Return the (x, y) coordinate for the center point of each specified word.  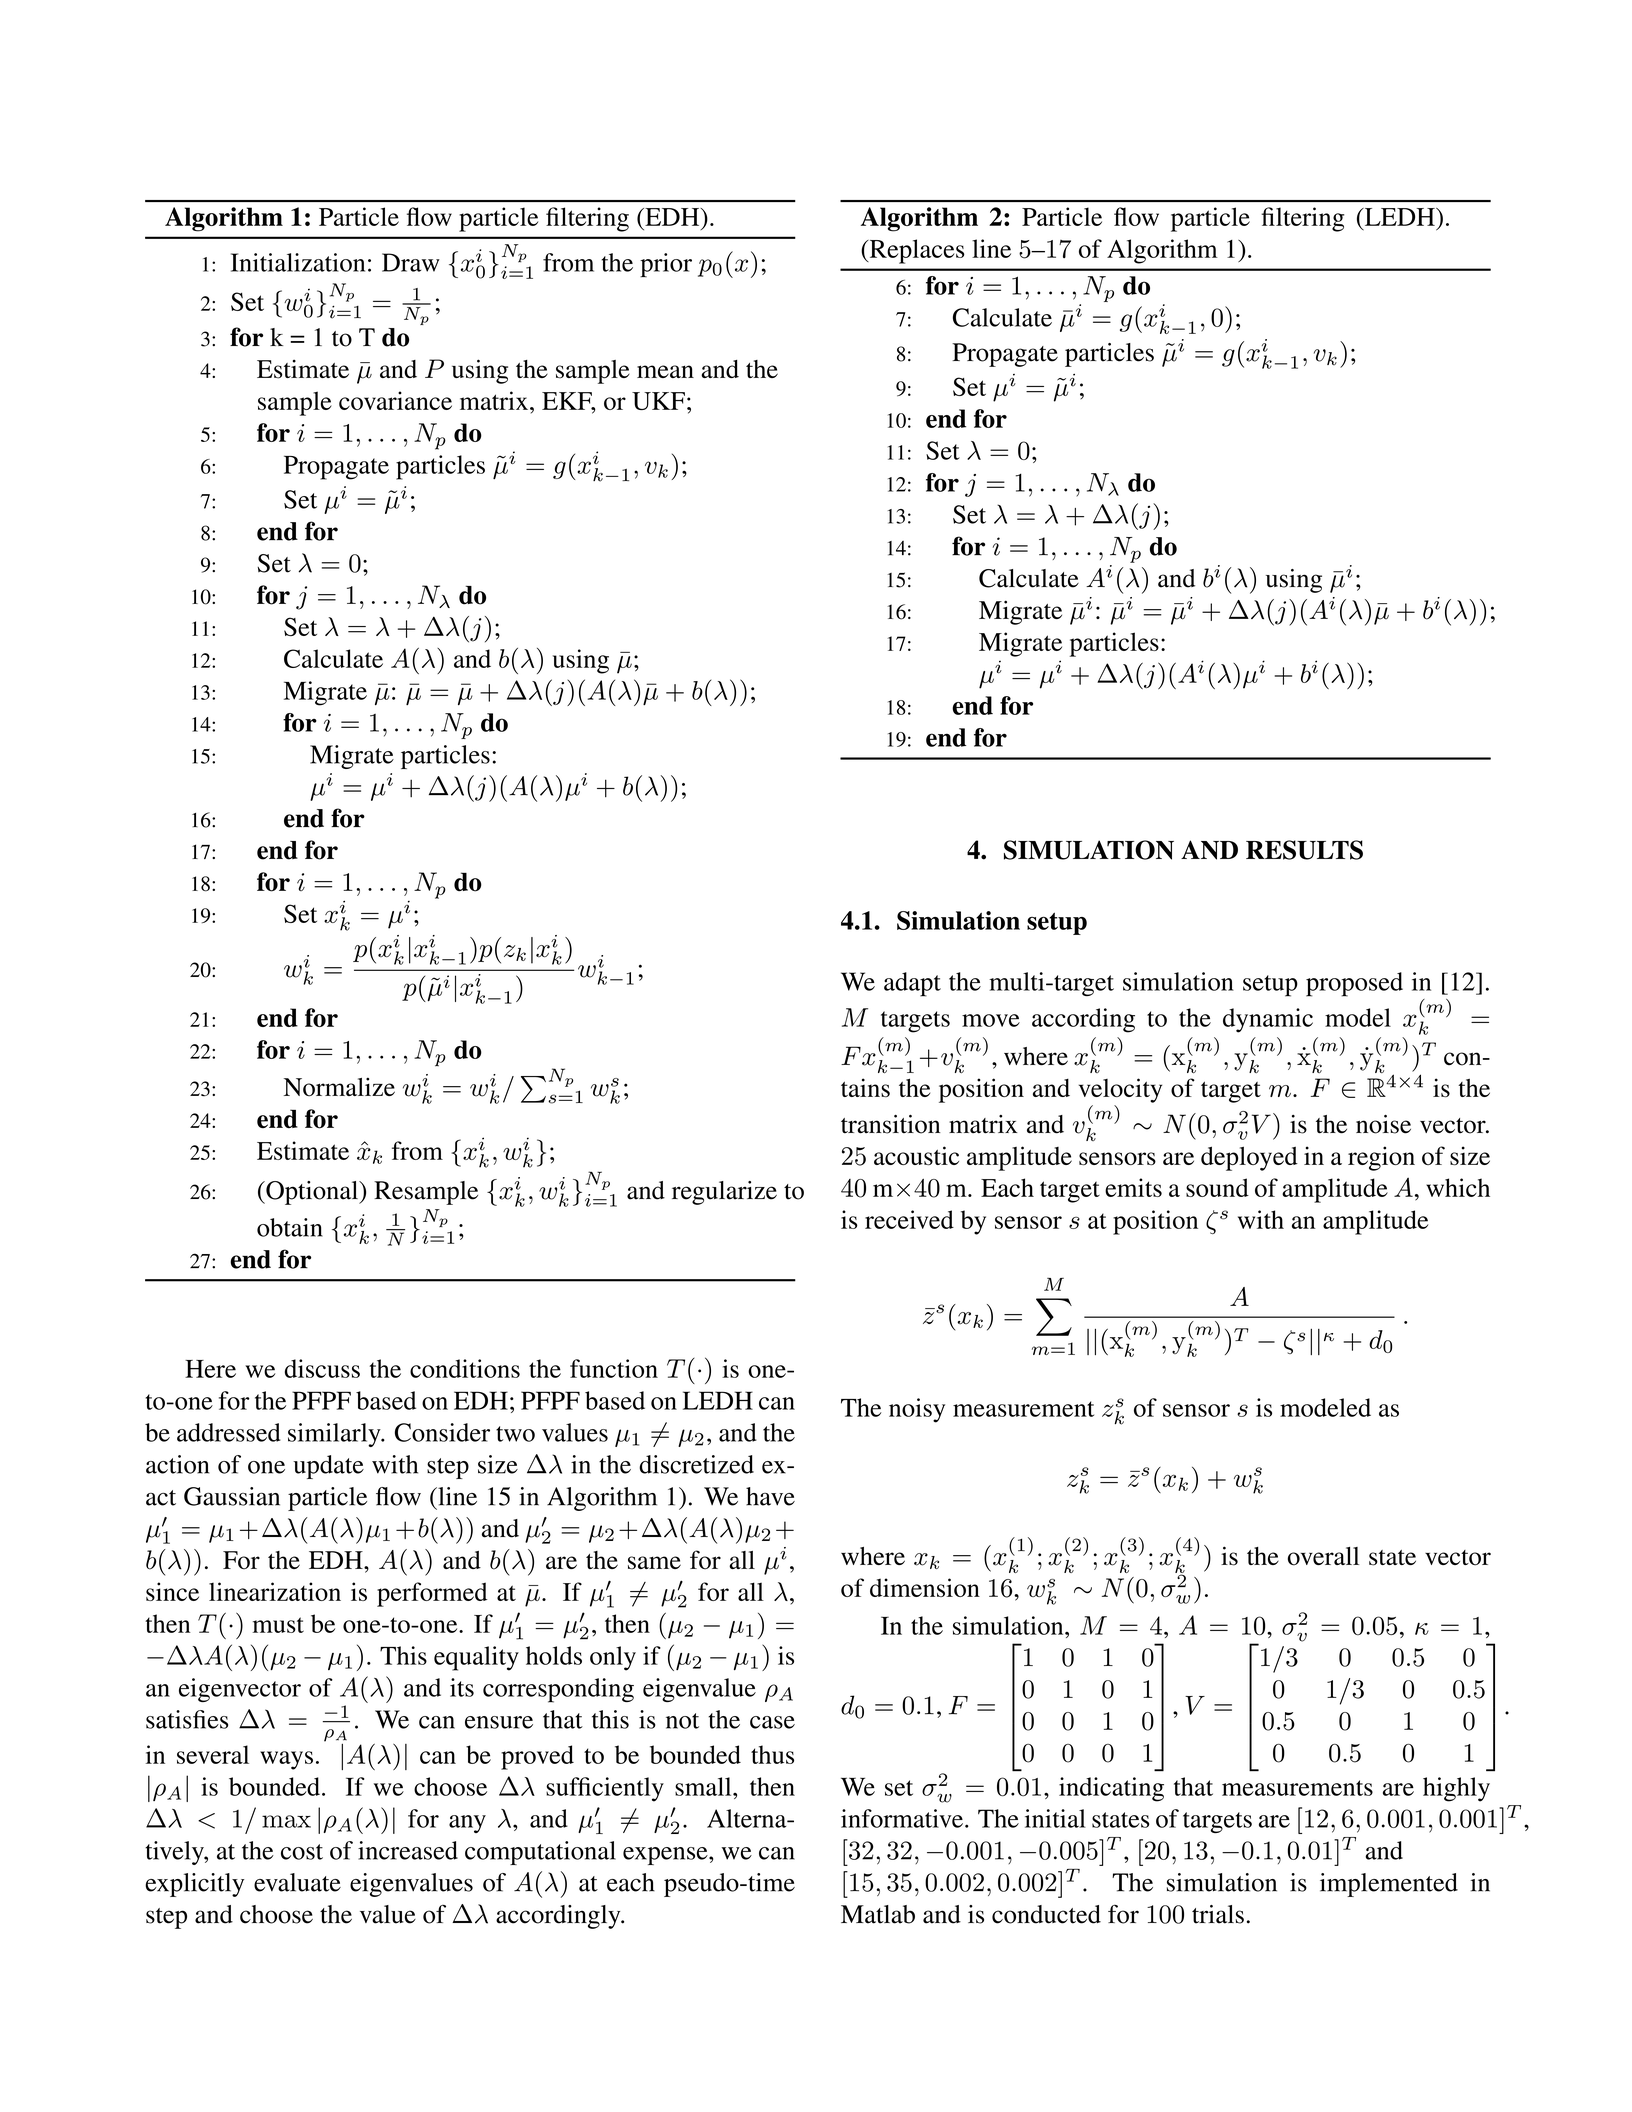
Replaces (916, 251)
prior (666, 265)
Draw (411, 262)
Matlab (878, 1914)
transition (891, 1124)
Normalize (339, 1087)
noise (1383, 1124)
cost (302, 1852)
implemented (1389, 1885)
